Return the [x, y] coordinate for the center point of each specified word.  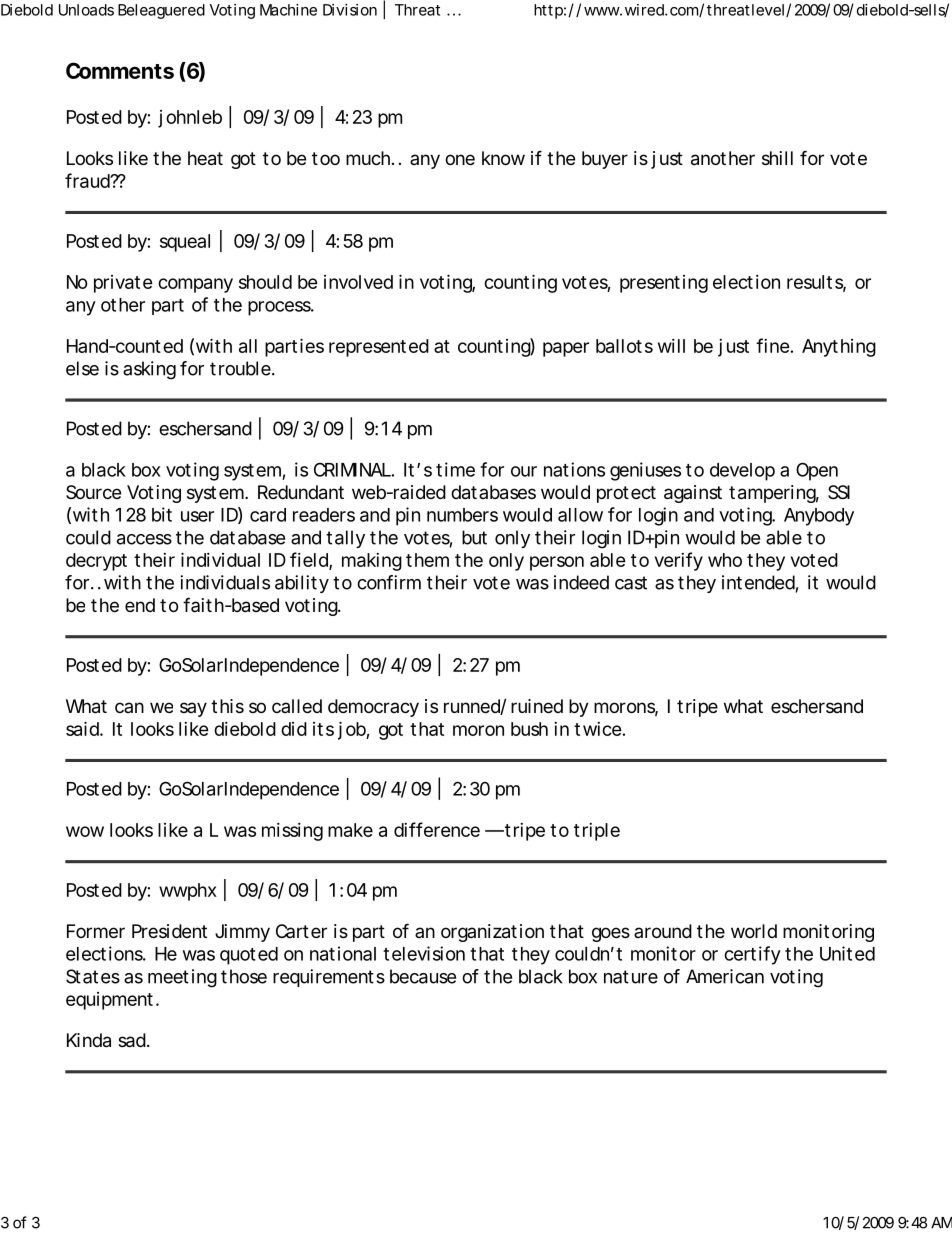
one [460, 159]
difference [437, 829]
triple [597, 832]
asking [149, 370]
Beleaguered [161, 11]
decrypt [96, 562]
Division [350, 10]
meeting [182, 978]
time [455, 469]
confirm [389, 582]
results [816, 283]
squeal [185, 243]
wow [85, 831]
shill [777, 158]
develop [742, 472]
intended [758, 582]
